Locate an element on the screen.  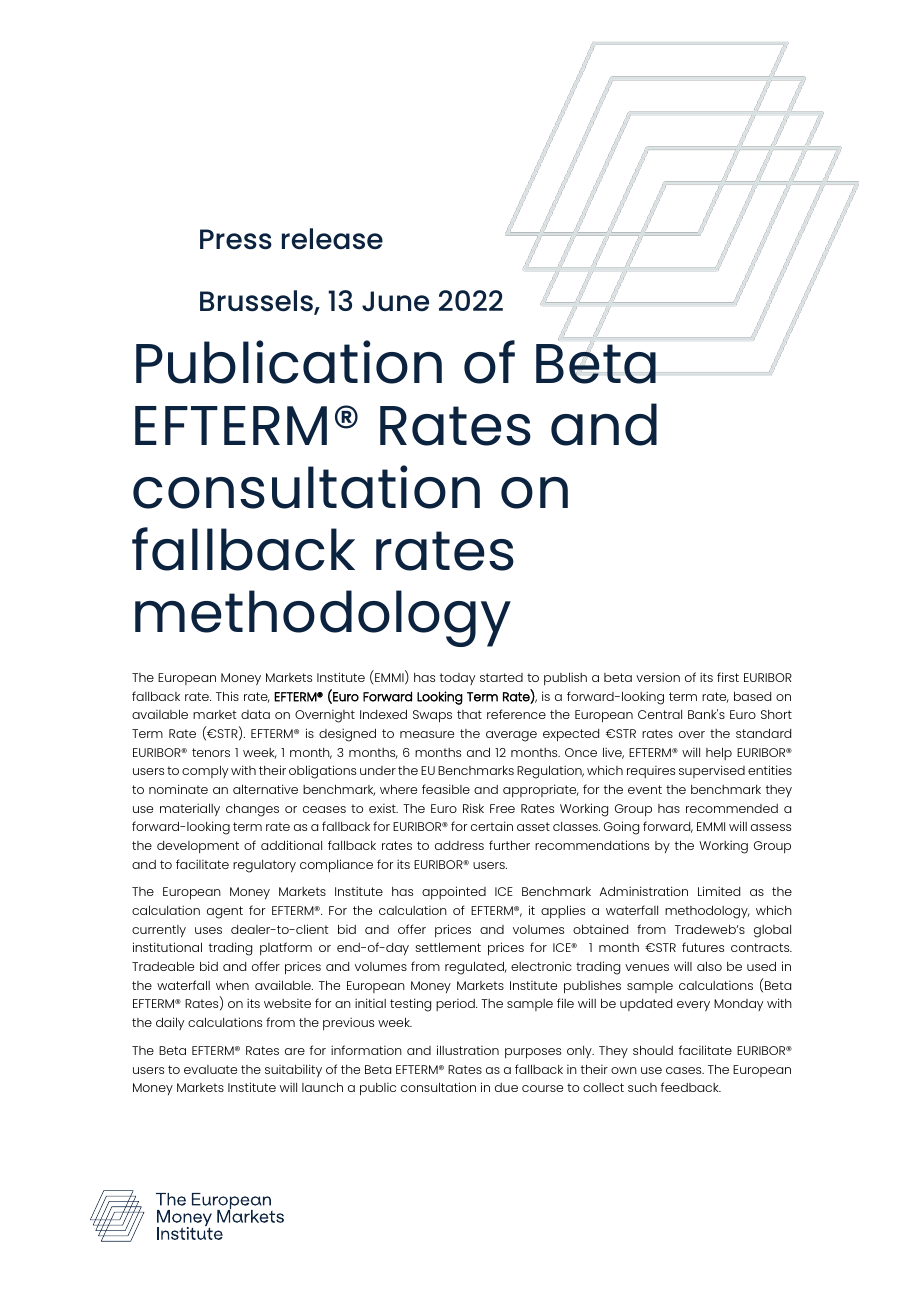
first is located at coordinates (728, 677).
